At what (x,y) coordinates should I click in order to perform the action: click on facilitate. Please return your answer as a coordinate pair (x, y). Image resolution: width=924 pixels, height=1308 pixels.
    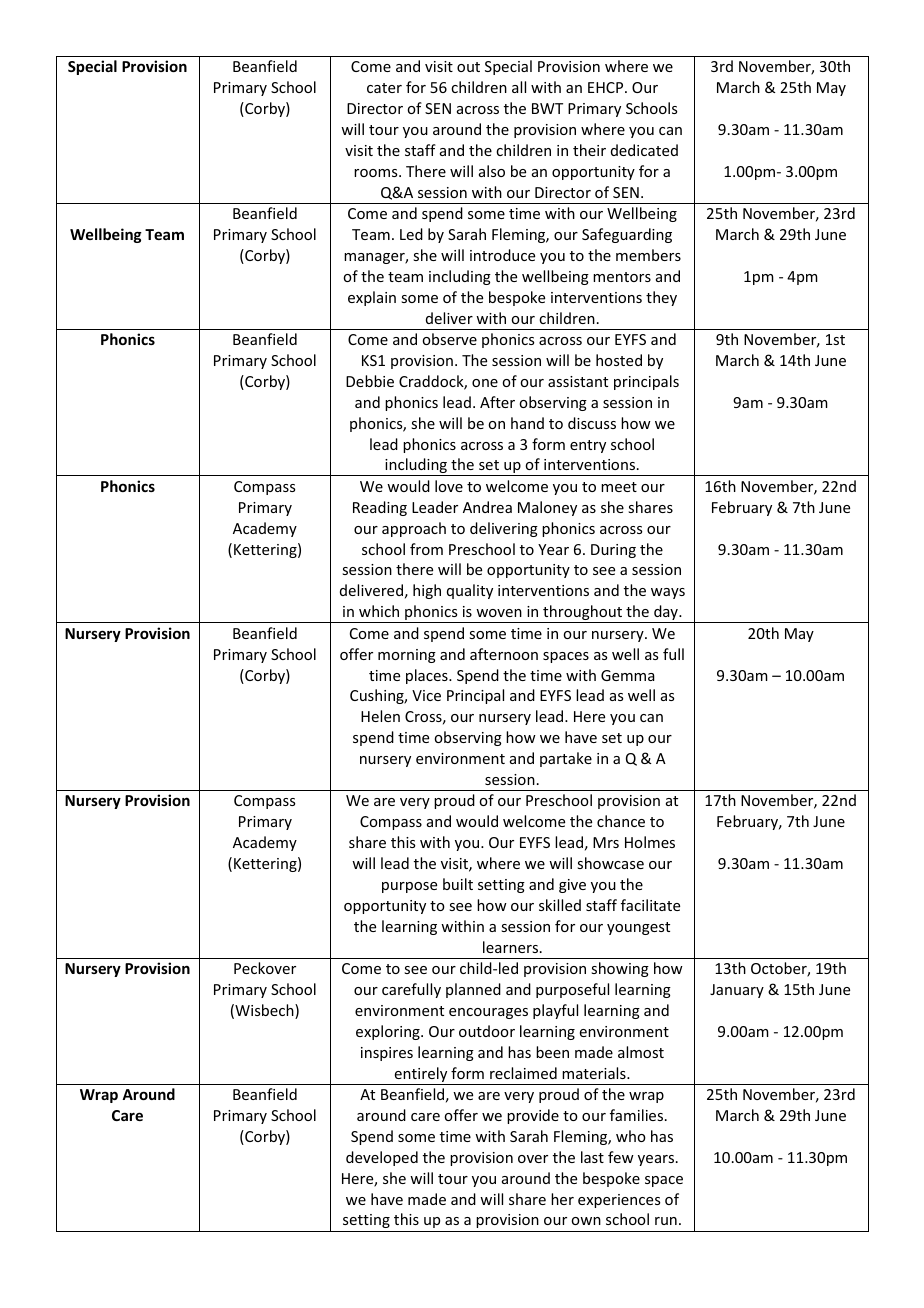
    Looking at the image, I should click on (650, 905).
